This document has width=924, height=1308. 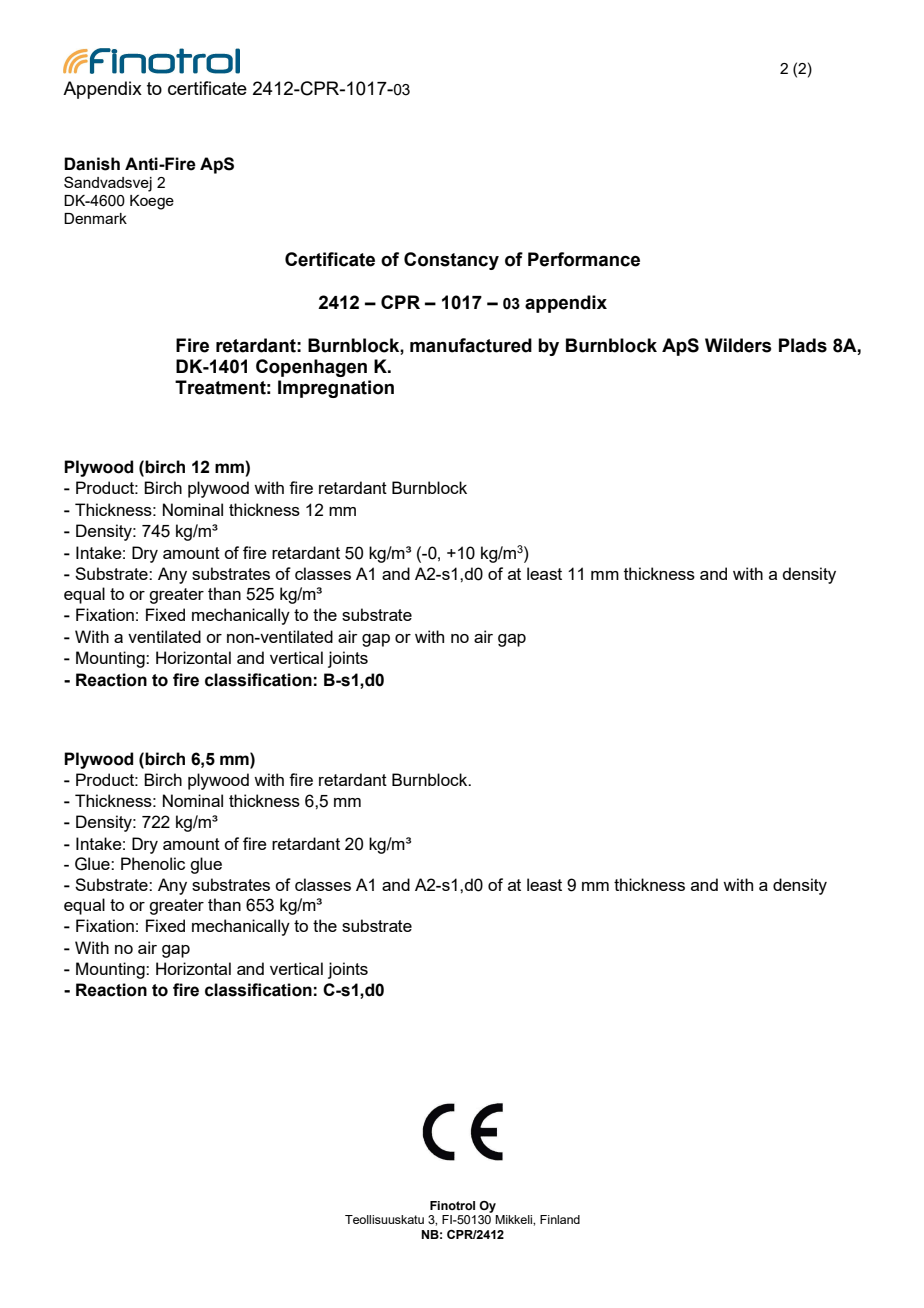 I want to click on Phenolic, so click(x=153, y=863).
